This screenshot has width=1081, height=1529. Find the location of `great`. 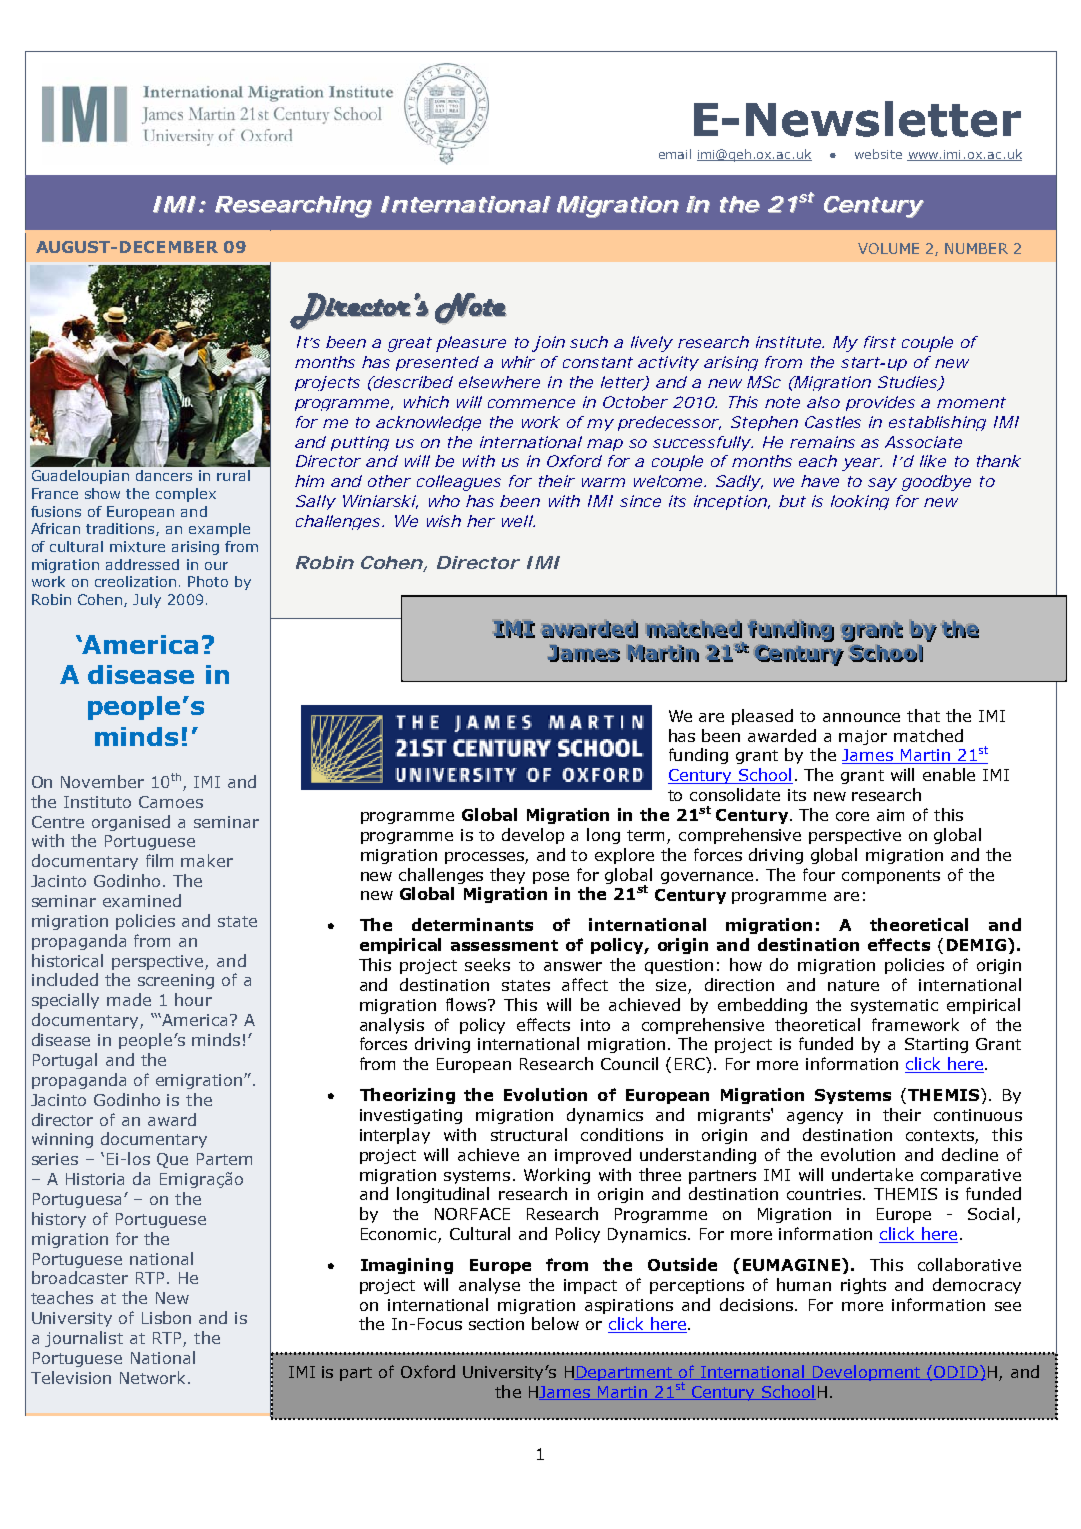

great is located at coordinates (410, 344).
